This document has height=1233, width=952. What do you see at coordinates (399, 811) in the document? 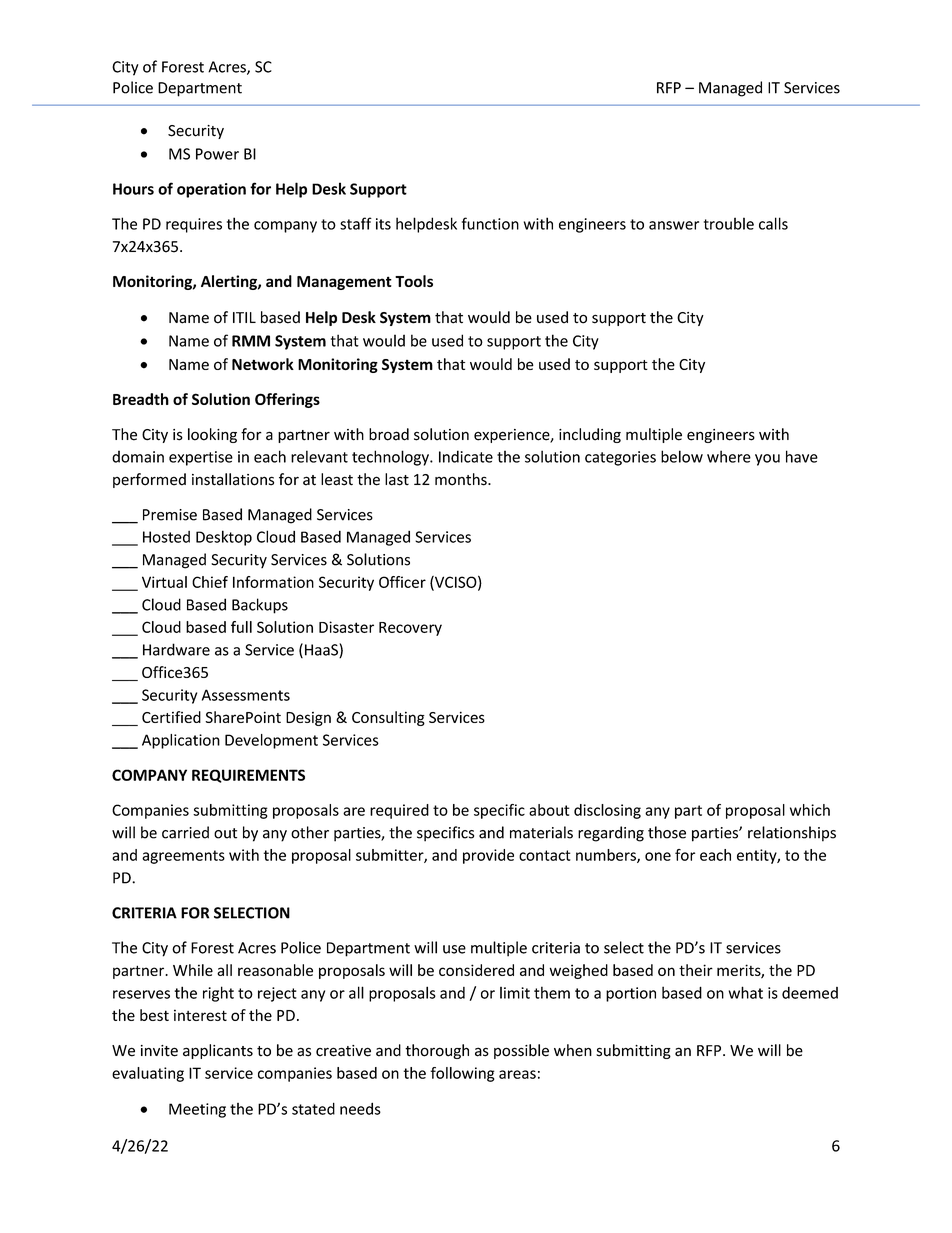
I see `required` at bounding box center [399, 811].
